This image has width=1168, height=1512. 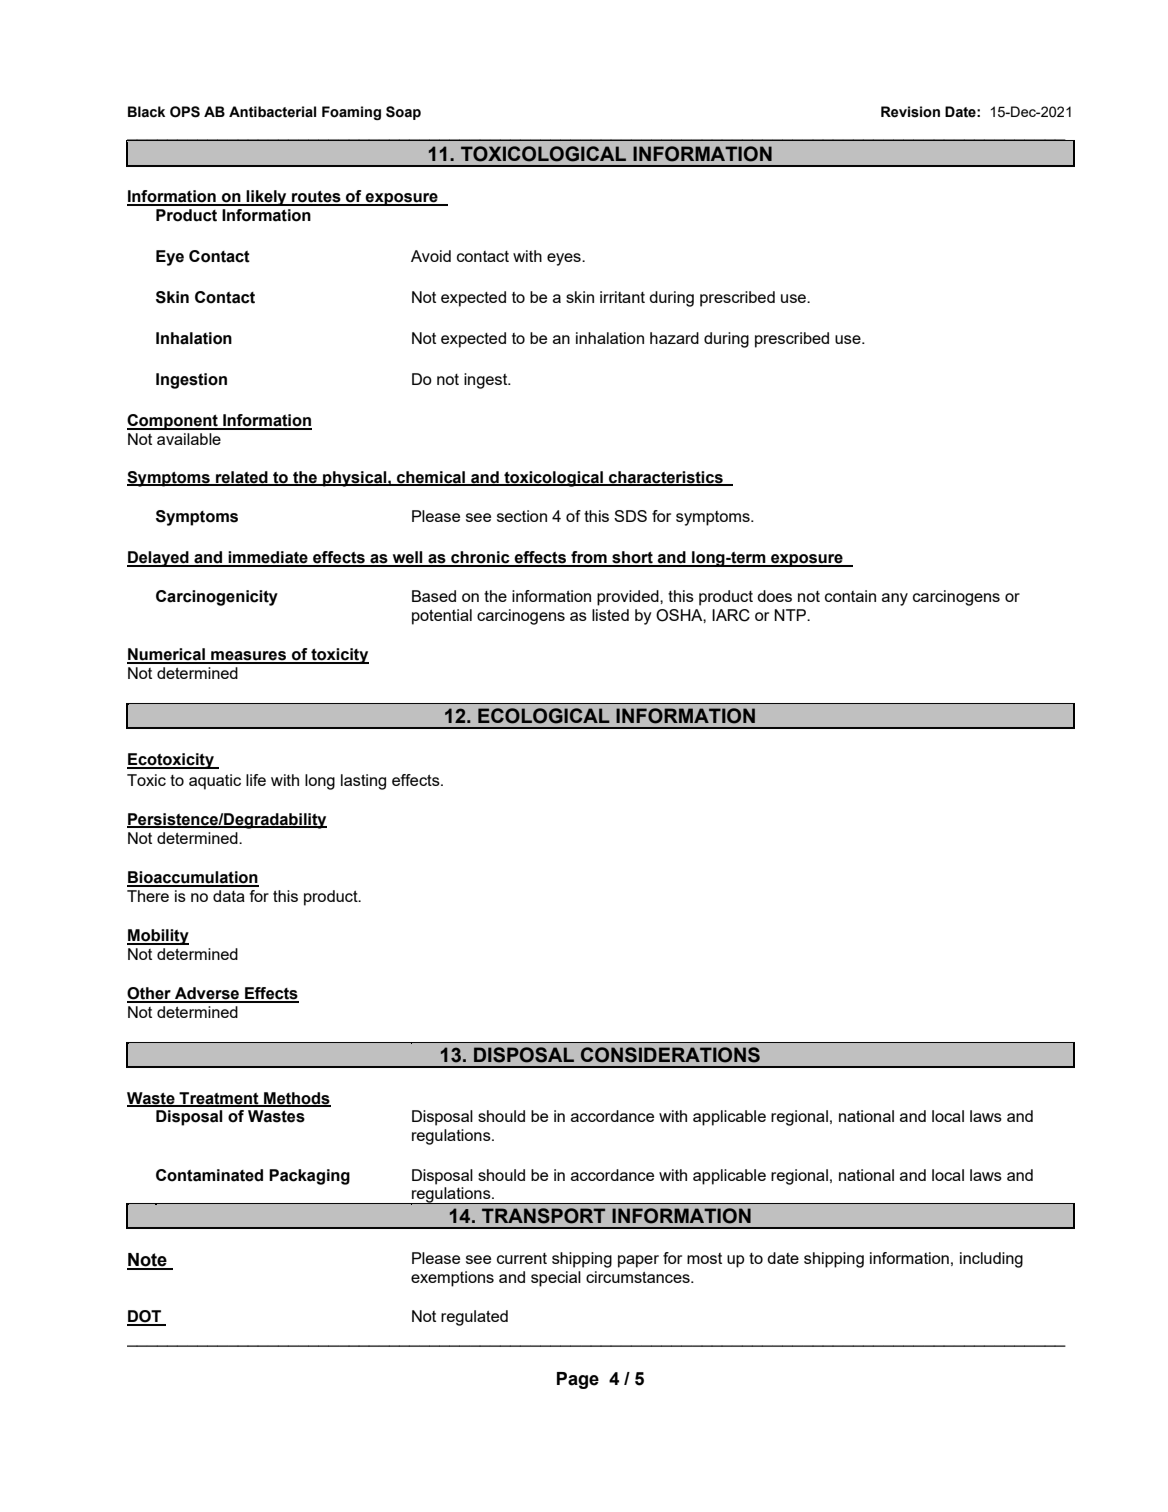 I want to click on Revision, so click(x=910, y=112).
